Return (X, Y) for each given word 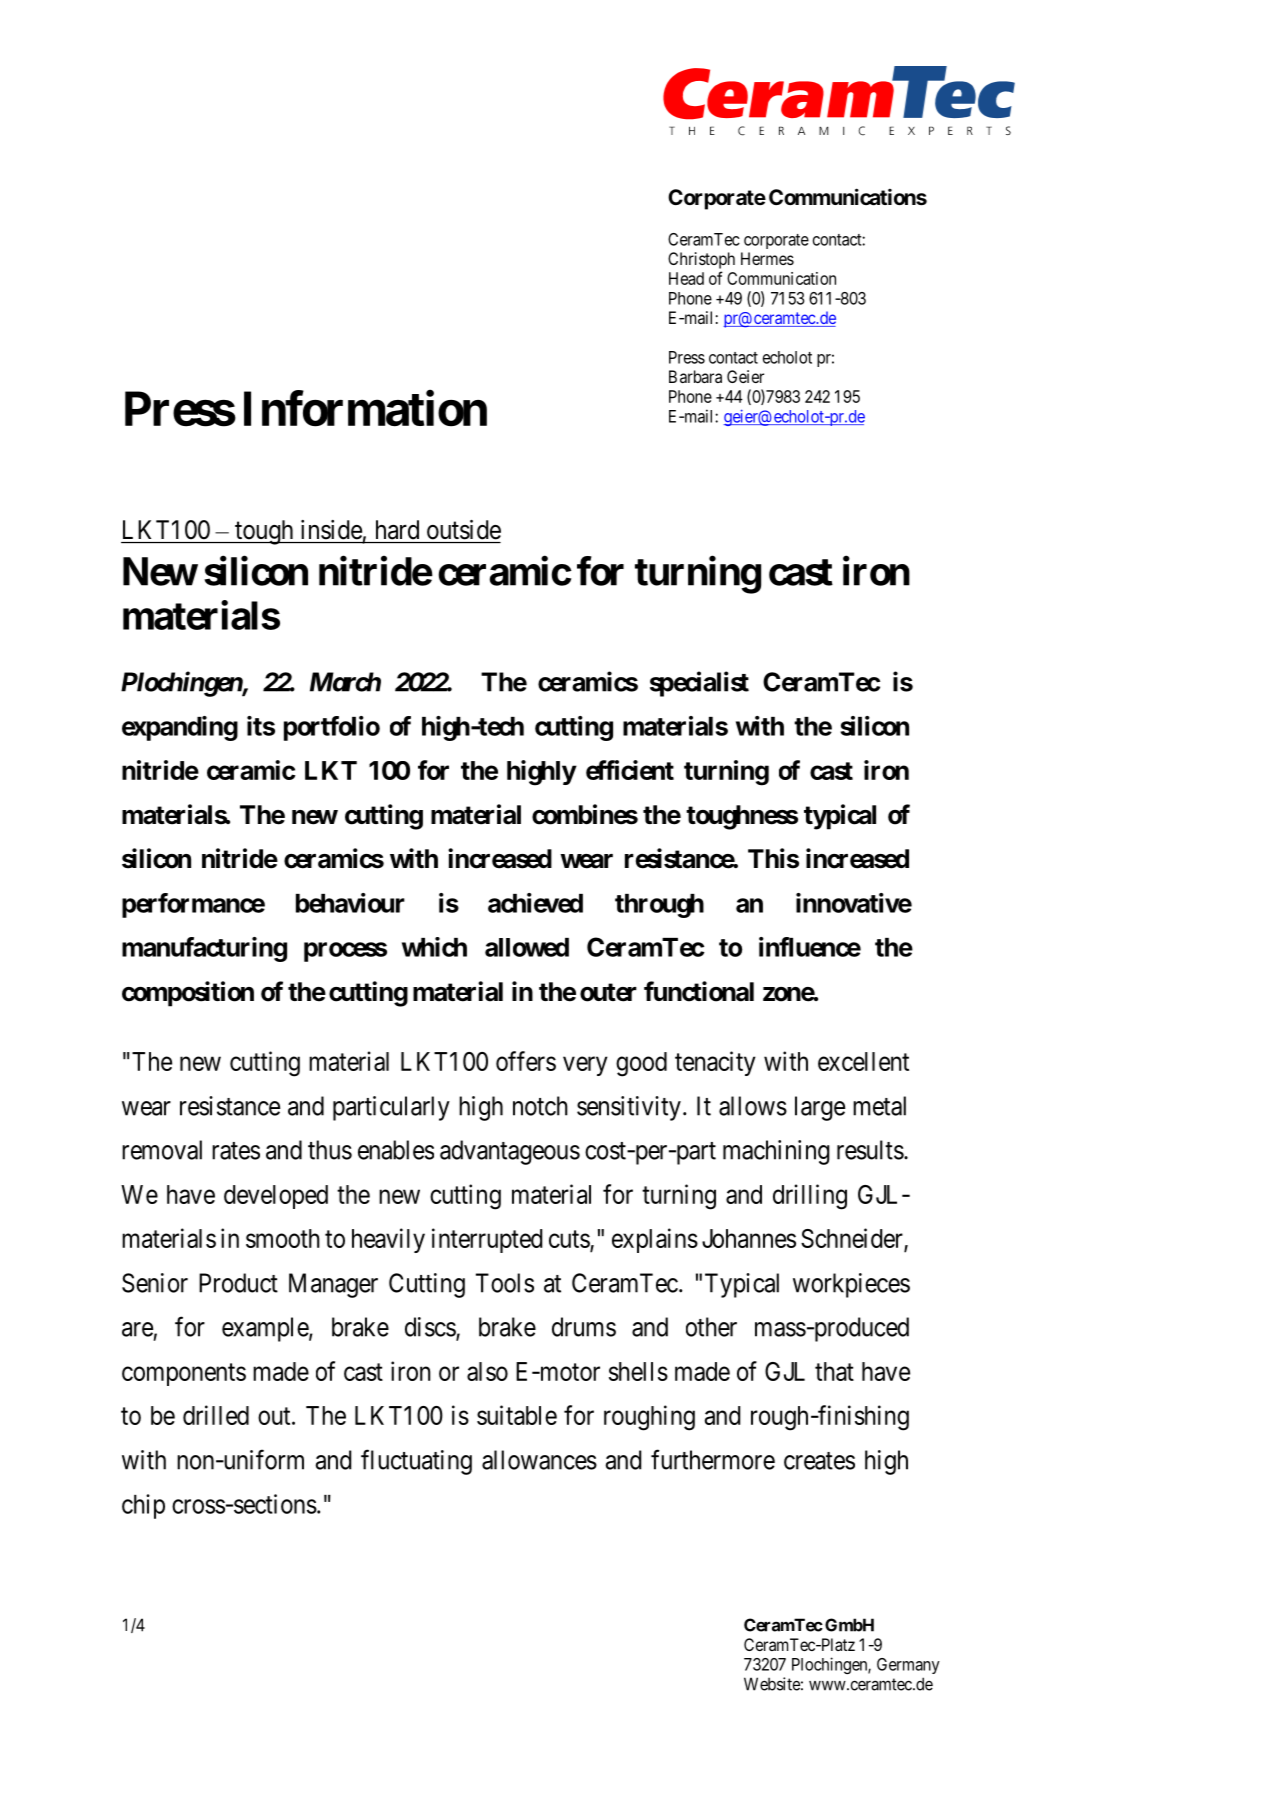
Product (238, 1283)
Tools (505, 1283)
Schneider (853, 1239)
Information (365, 409)
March (345, 682)
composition (188, 994)
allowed (527, 947)
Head (686, 278)
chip (143, 1506)
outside (464, 530)
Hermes (767, 258)
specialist (699, 684)
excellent (863, 1061)
